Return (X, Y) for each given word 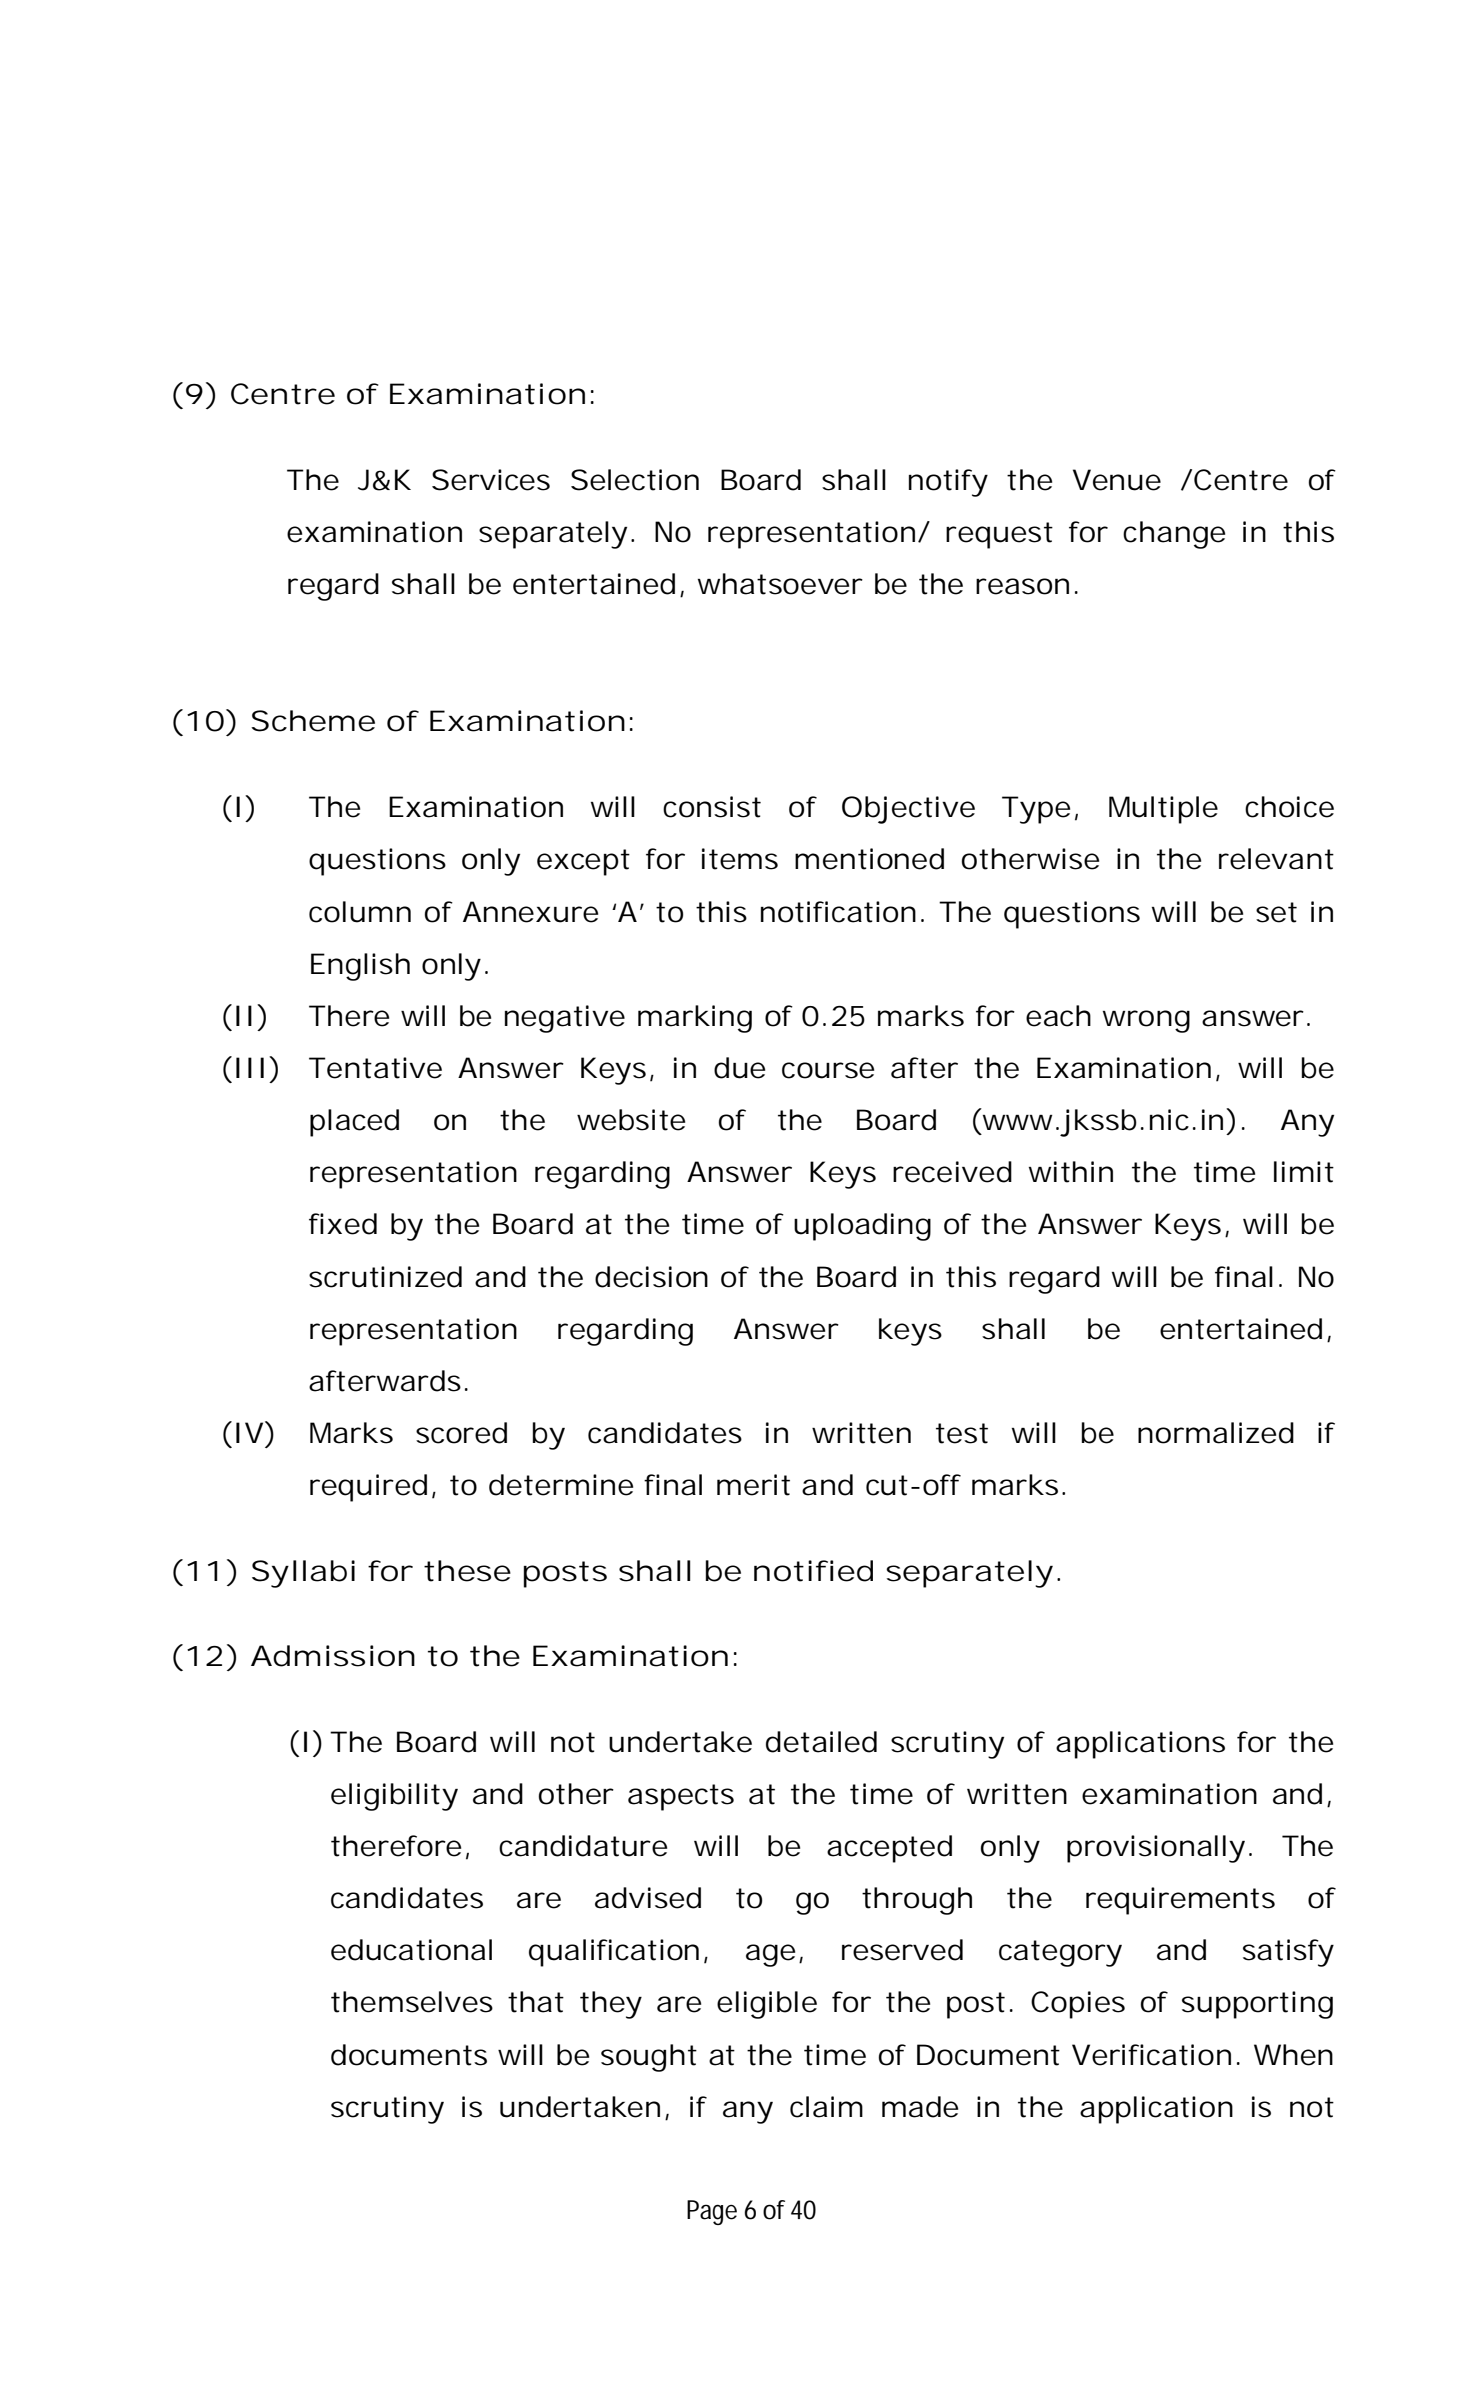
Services (491, 480)
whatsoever (780, 584)
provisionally (1156, 1849)
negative (565, 1019)
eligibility (394, 1797)
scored (461, 1433)
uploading (862, 1227)
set (1276, 912)
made (920, 2107)
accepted (889, 1849)
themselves (412, 2002)
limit (1304, 1172)
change (1174, 535)
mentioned (869, 859)
